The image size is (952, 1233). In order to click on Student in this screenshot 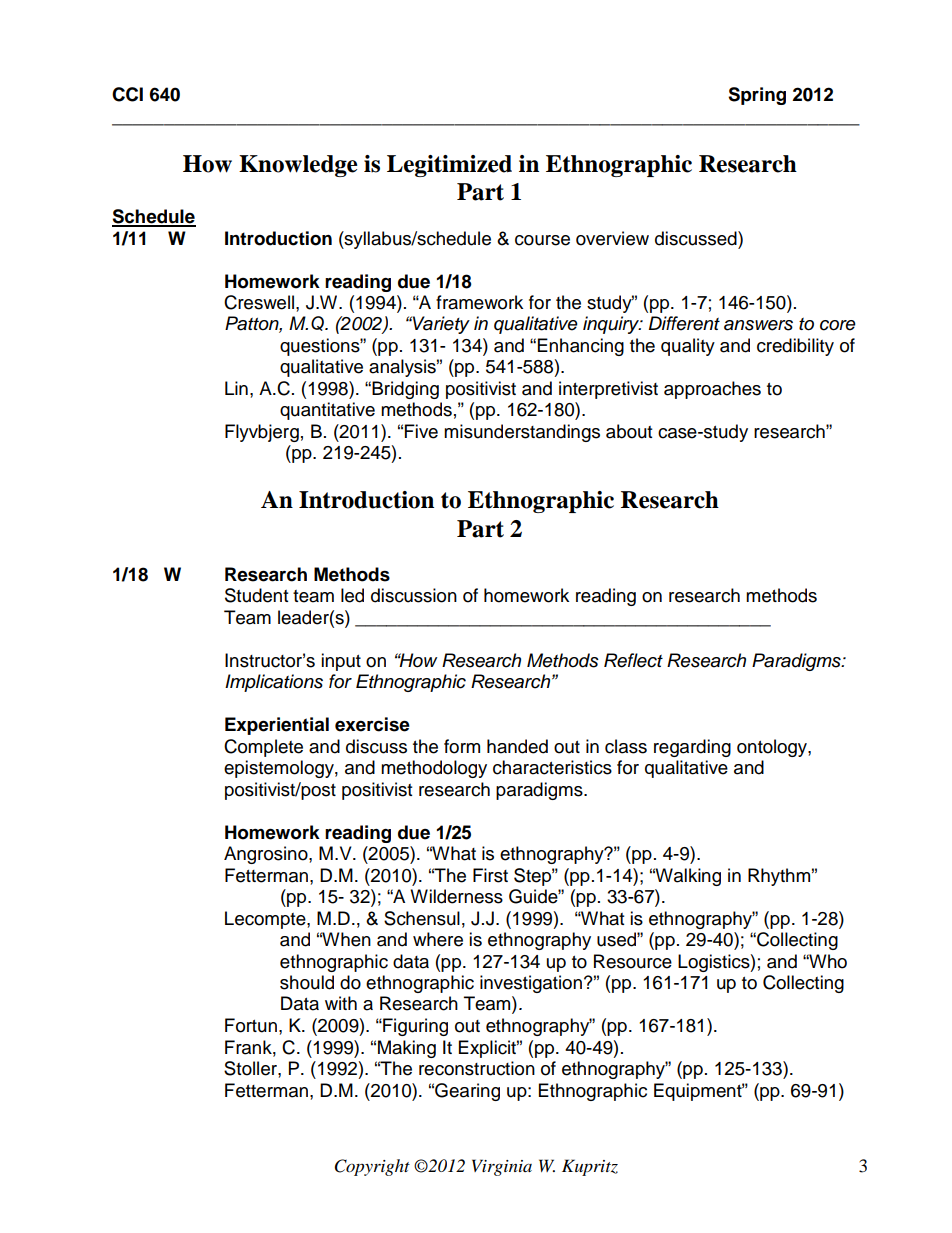, I will do `click(256, 595)`.
